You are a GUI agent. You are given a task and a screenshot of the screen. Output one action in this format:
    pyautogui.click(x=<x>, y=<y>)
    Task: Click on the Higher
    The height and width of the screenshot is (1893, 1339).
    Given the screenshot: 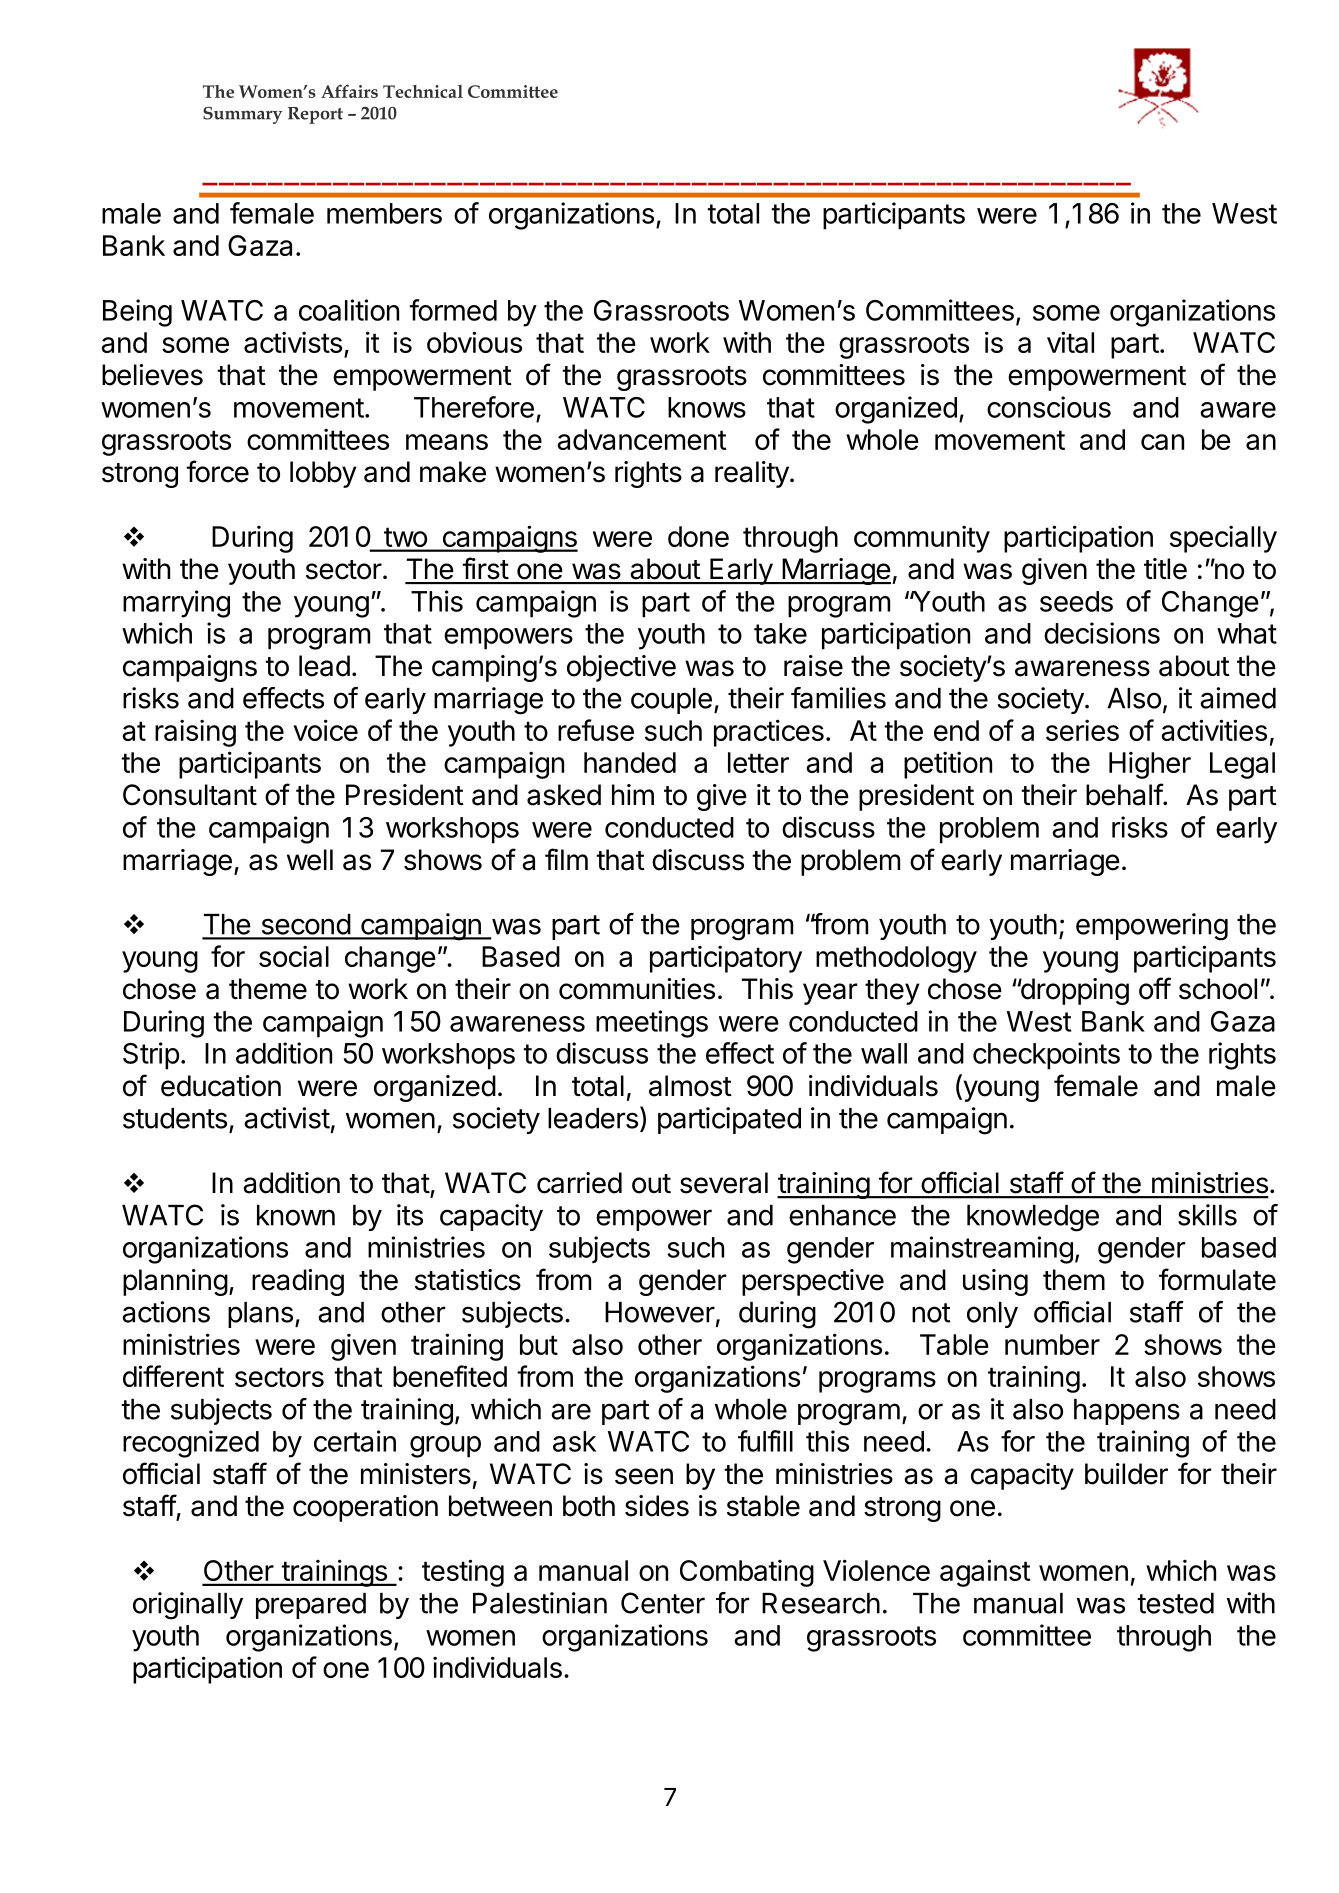 What is the action you would take?
    pyautogui.click(x=1150, y=765)
